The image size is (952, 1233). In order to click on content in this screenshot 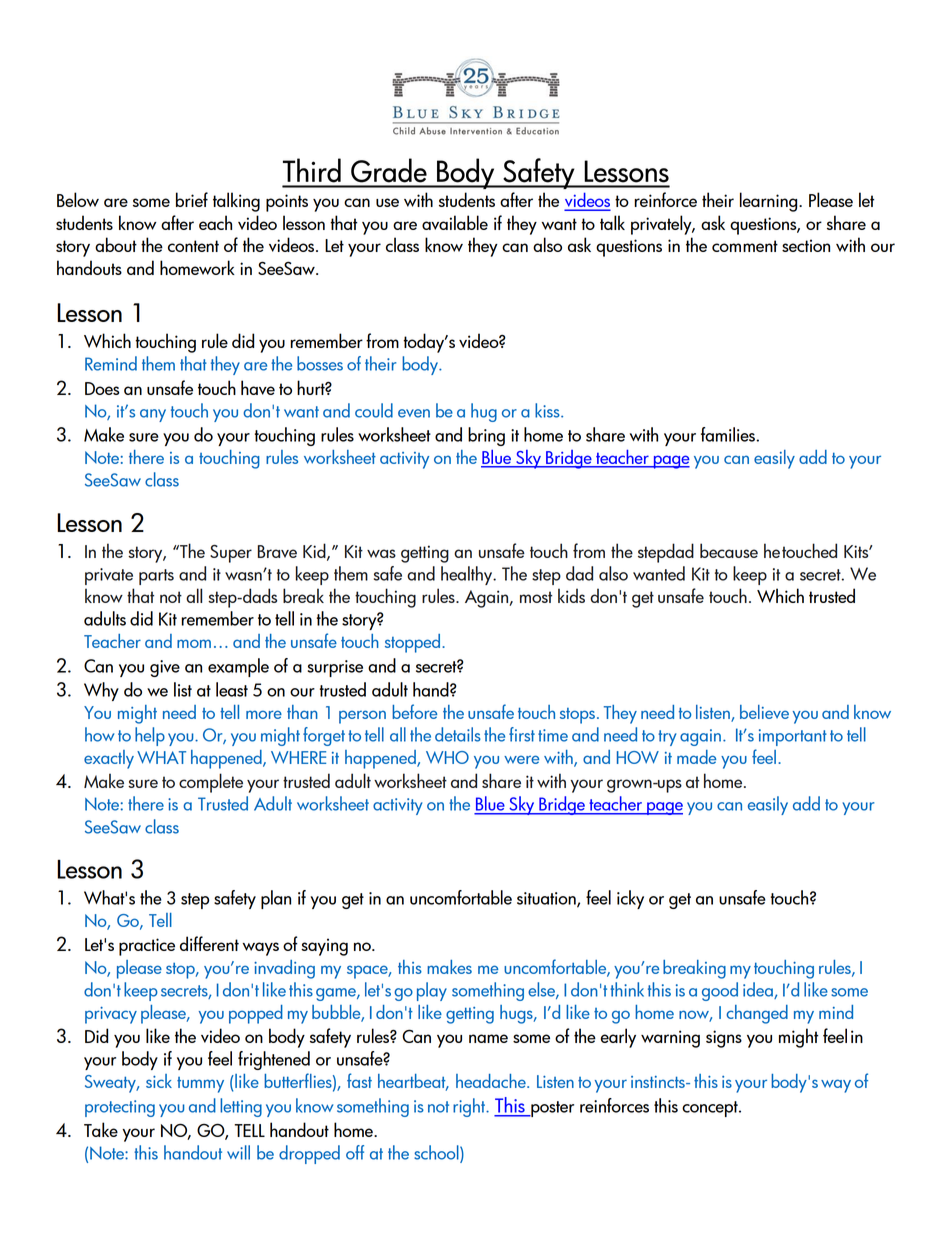, I will do `click(193, 246)`.
